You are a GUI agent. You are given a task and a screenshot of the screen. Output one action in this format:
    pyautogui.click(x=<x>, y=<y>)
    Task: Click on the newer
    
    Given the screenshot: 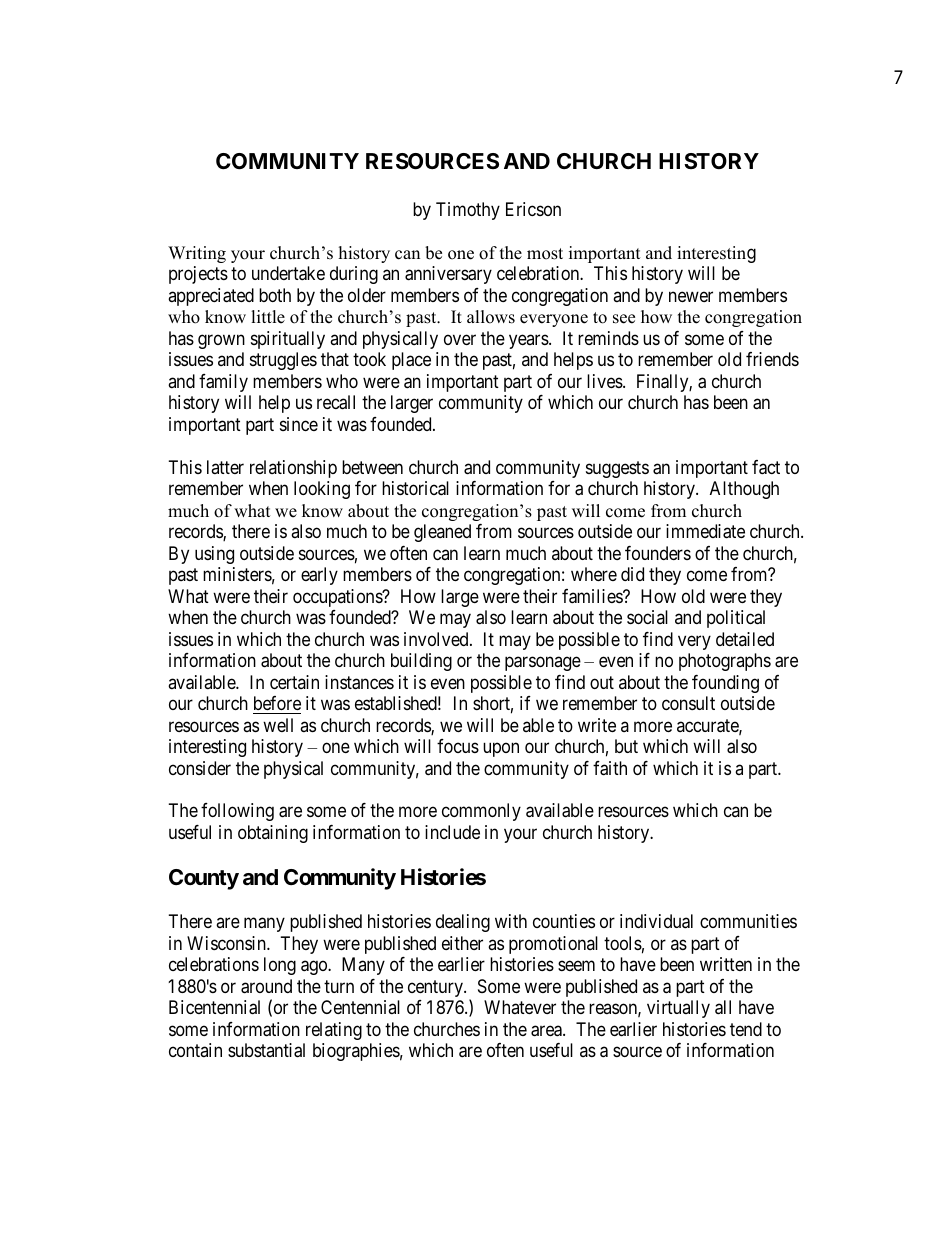 What is the action you would take?
    pyautogui.click(x=691, y=296)
